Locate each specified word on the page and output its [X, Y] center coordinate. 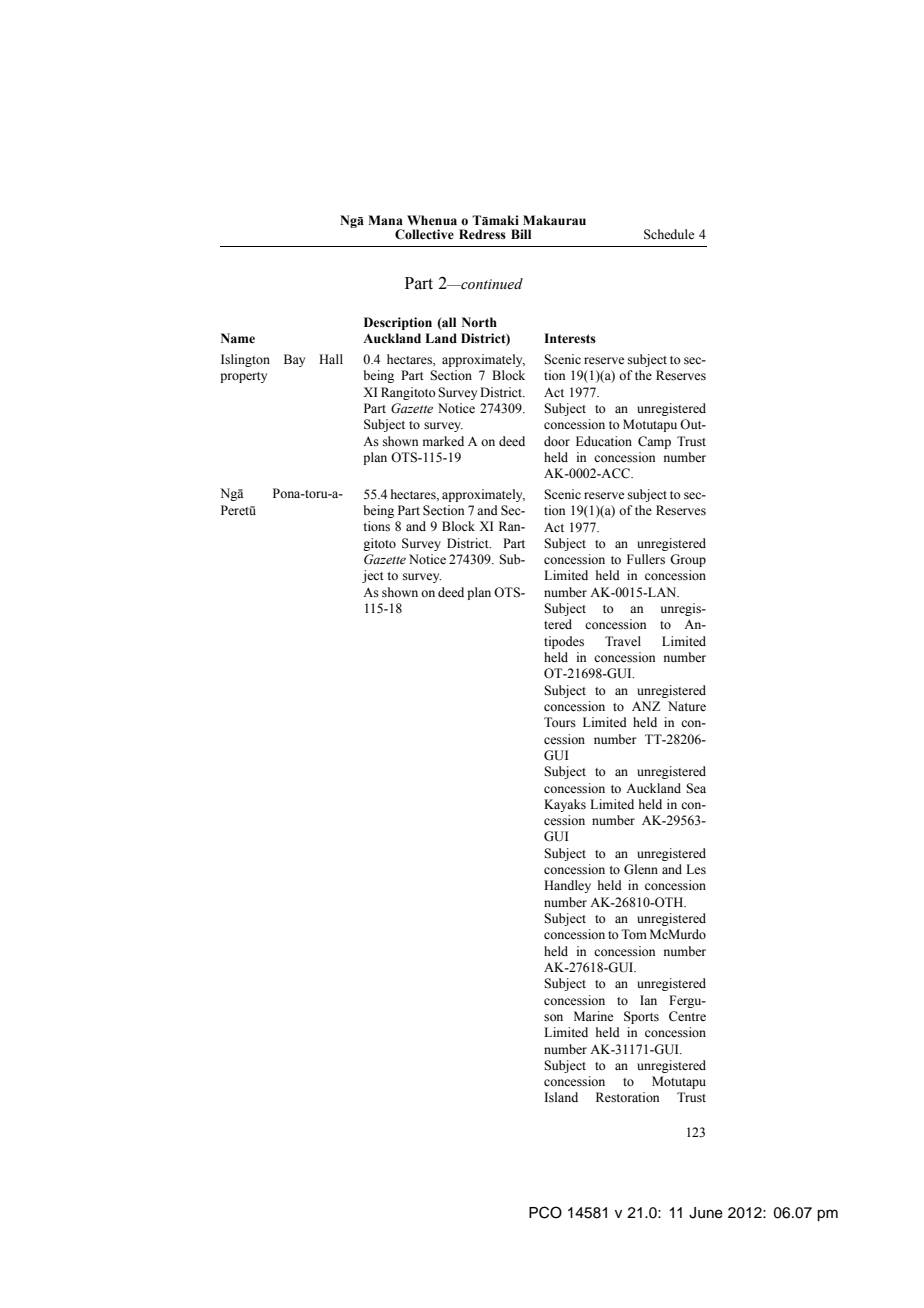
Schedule [669, 234]
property [243, 377]
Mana [385, 220]
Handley [567, 886]
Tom [634, 934]
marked [443, 441]
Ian [648, 1000]
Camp [654, 442]
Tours [560, 722]
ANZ [646, 706]
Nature [687, 706]
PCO [545, 1212]
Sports [641, 1017]
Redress [482, 234]
